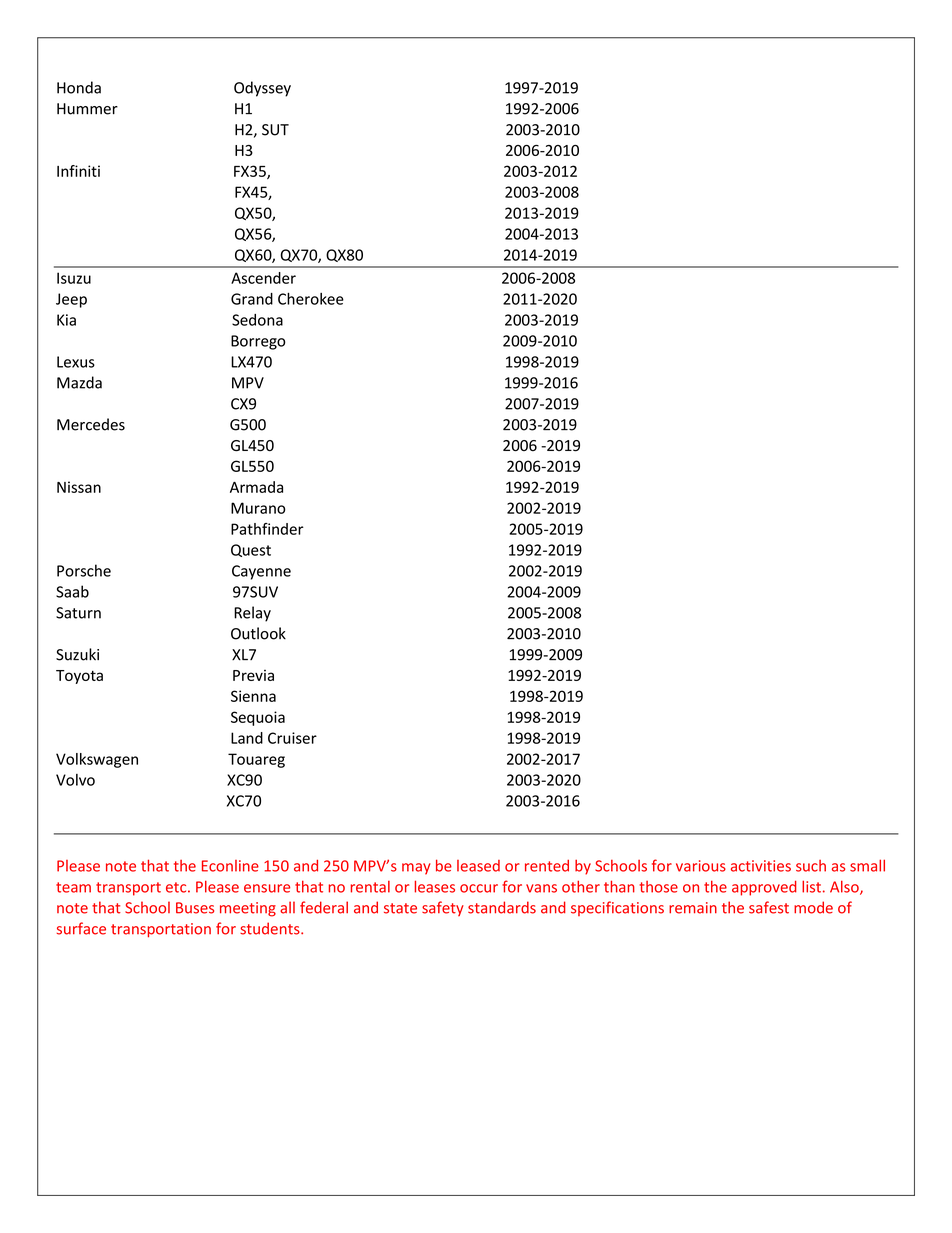 This page has width=952, height=1233. Describe the element at coordinates (256, 487) in the page. I see `Armada` at that location.
